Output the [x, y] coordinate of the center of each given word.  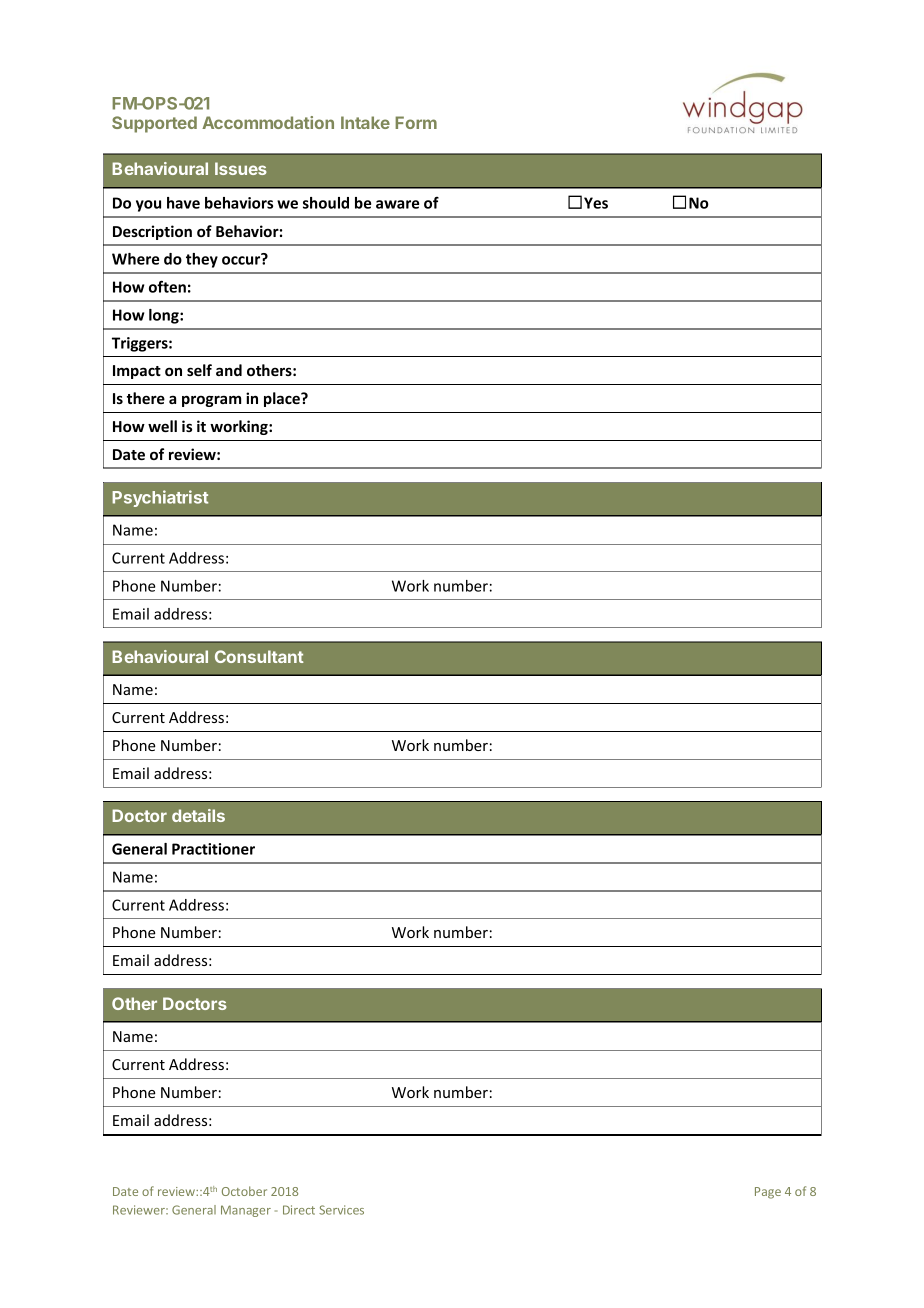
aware [397, 204]
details [198, 815]
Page [768, 1193]
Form [416, 122]
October [244, 1191]
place [283, 399]
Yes [596, 203]
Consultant [259, 656]
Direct [299, 1210]
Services [341, 1210]
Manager [246, 1211]
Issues [241, 168]
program [211, 401]
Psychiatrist [160, 498]
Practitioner [213, 849]
